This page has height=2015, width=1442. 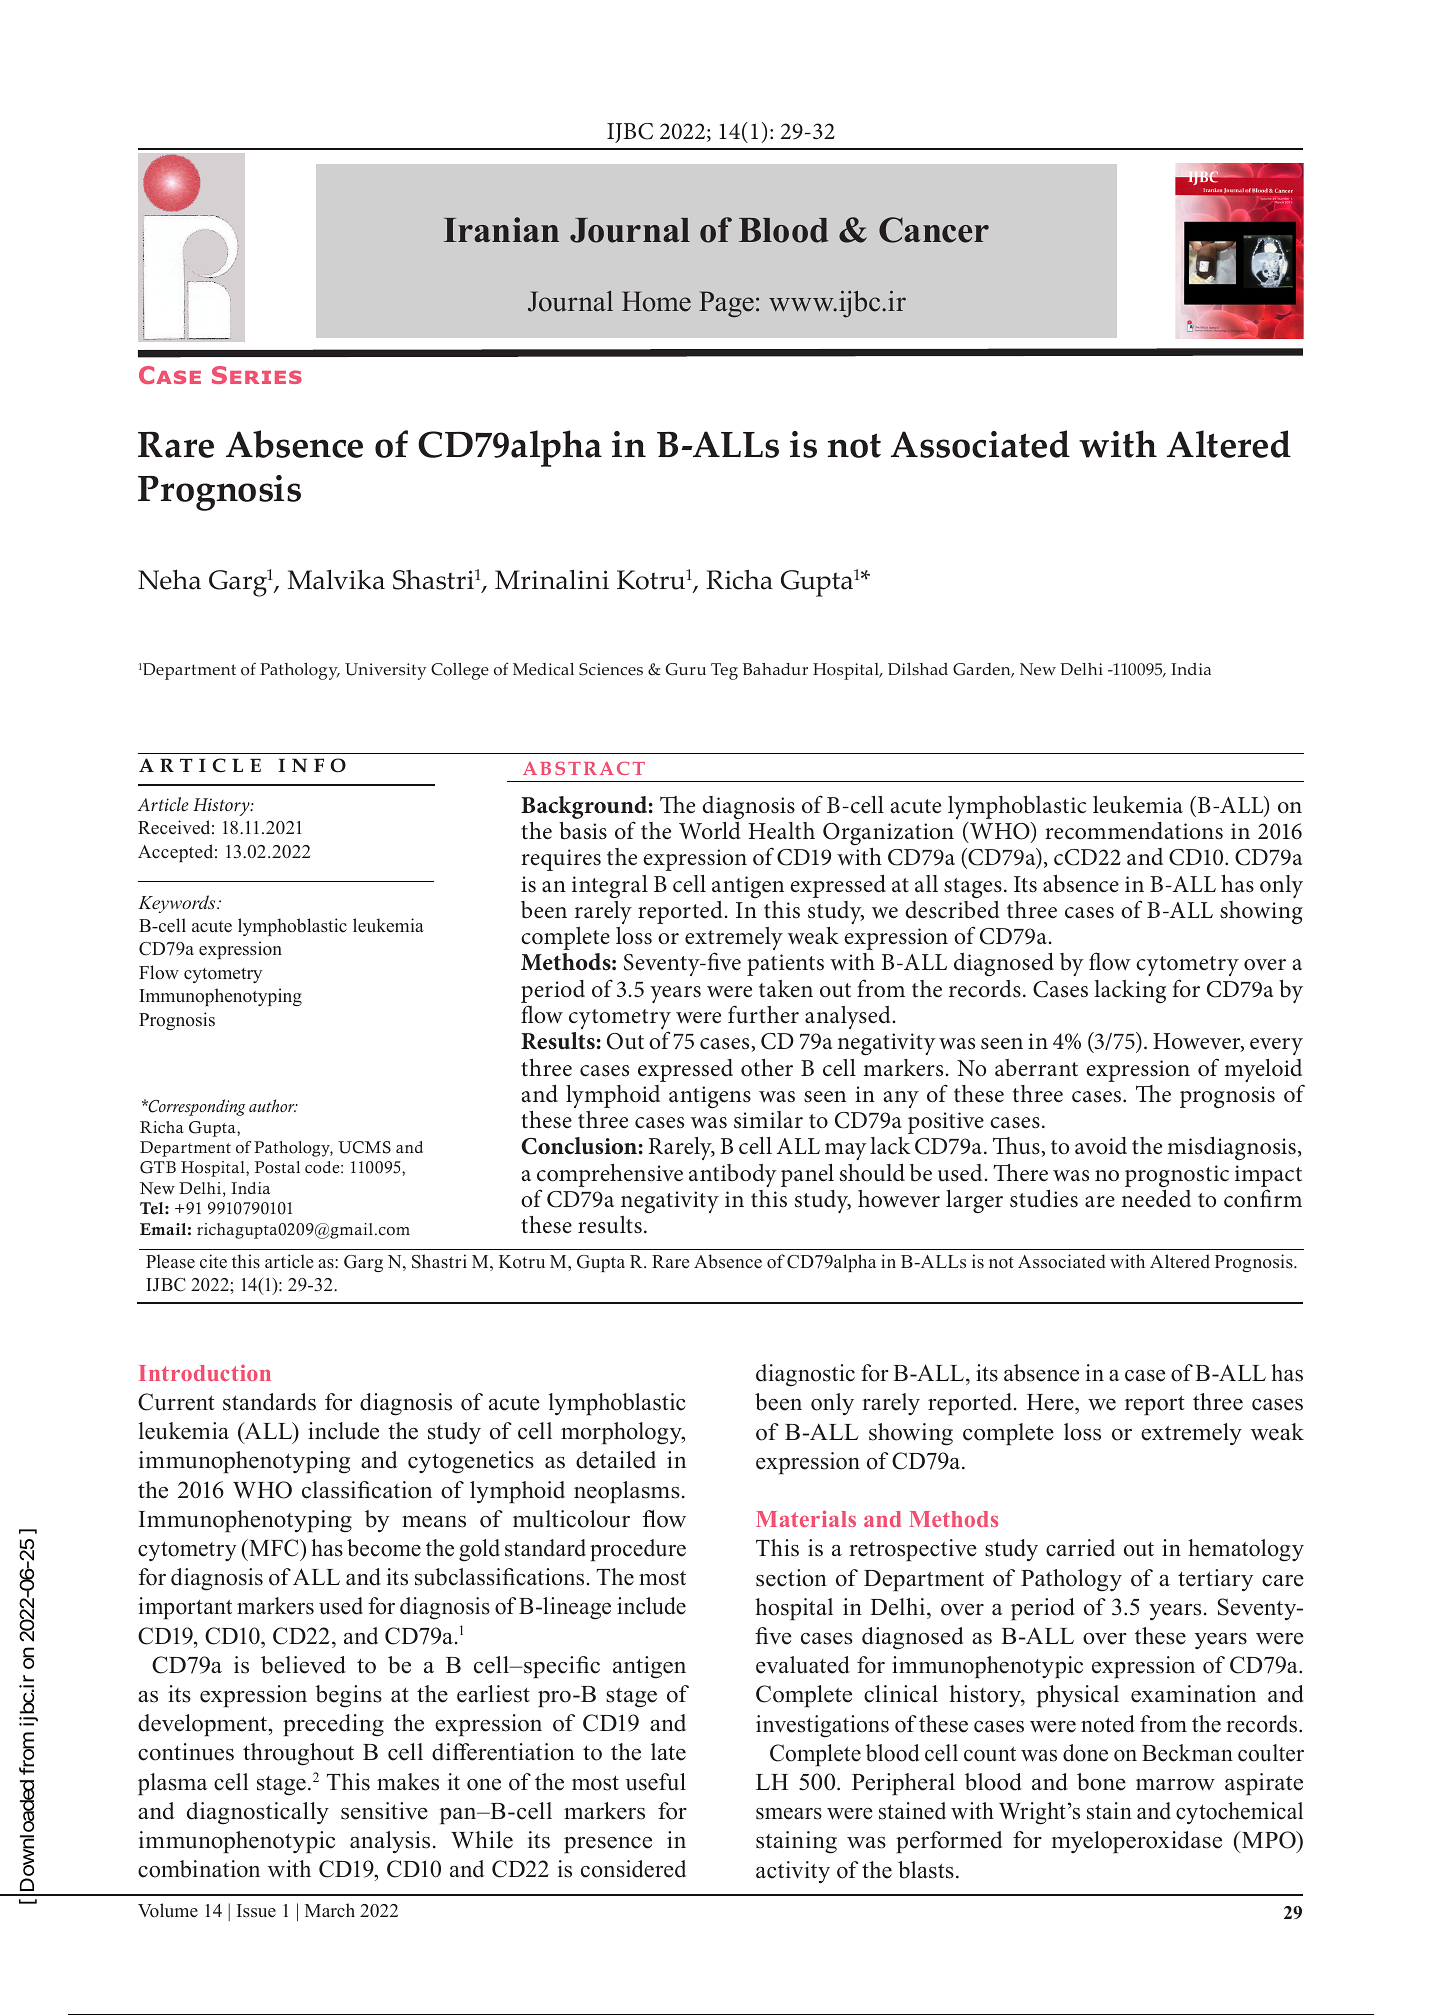 What do you see at coordinates (257, 375) in the page?
I see `Series` at bounding box center [257, 375].
